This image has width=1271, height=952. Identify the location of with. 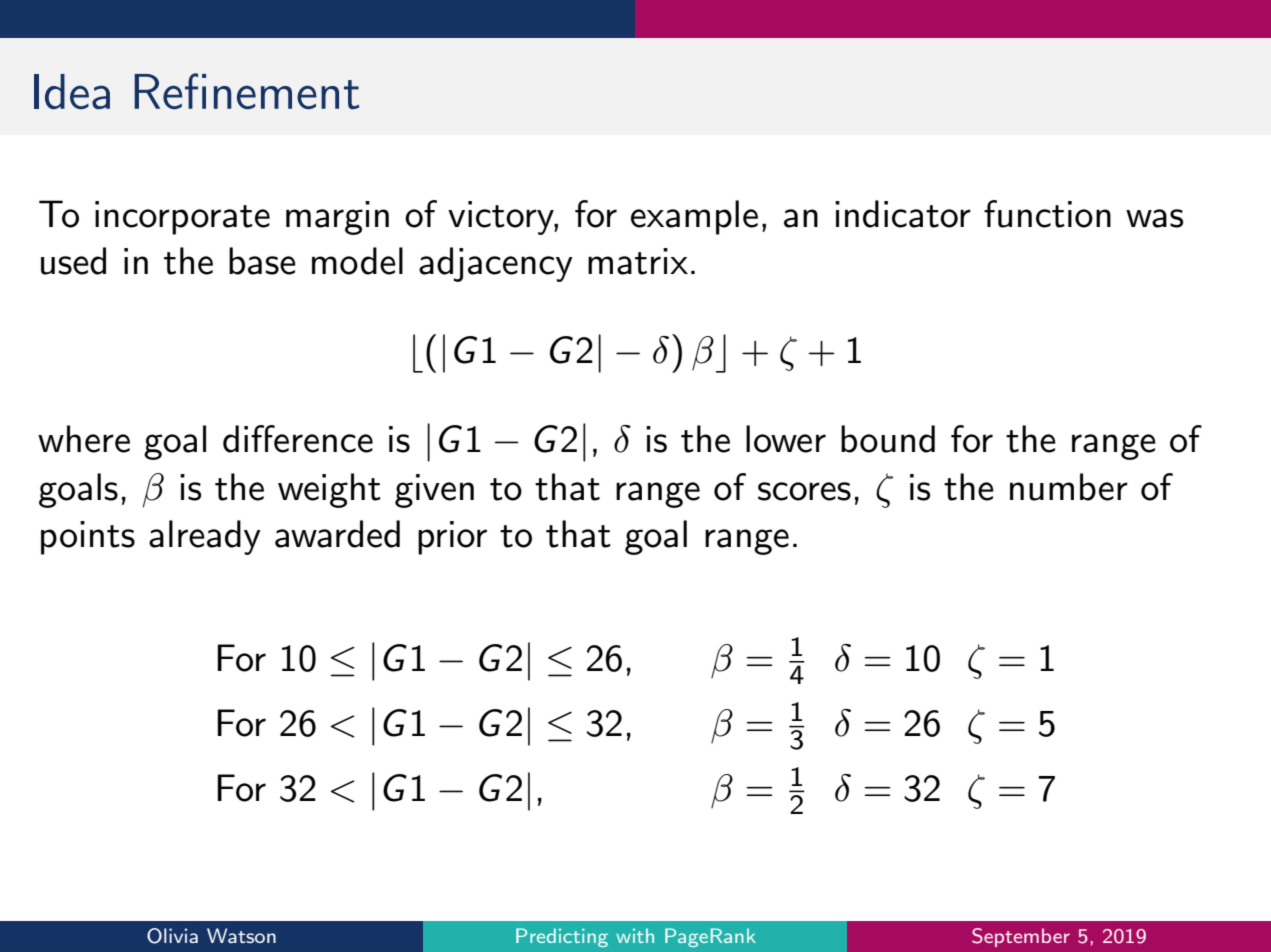
(635, 935).
